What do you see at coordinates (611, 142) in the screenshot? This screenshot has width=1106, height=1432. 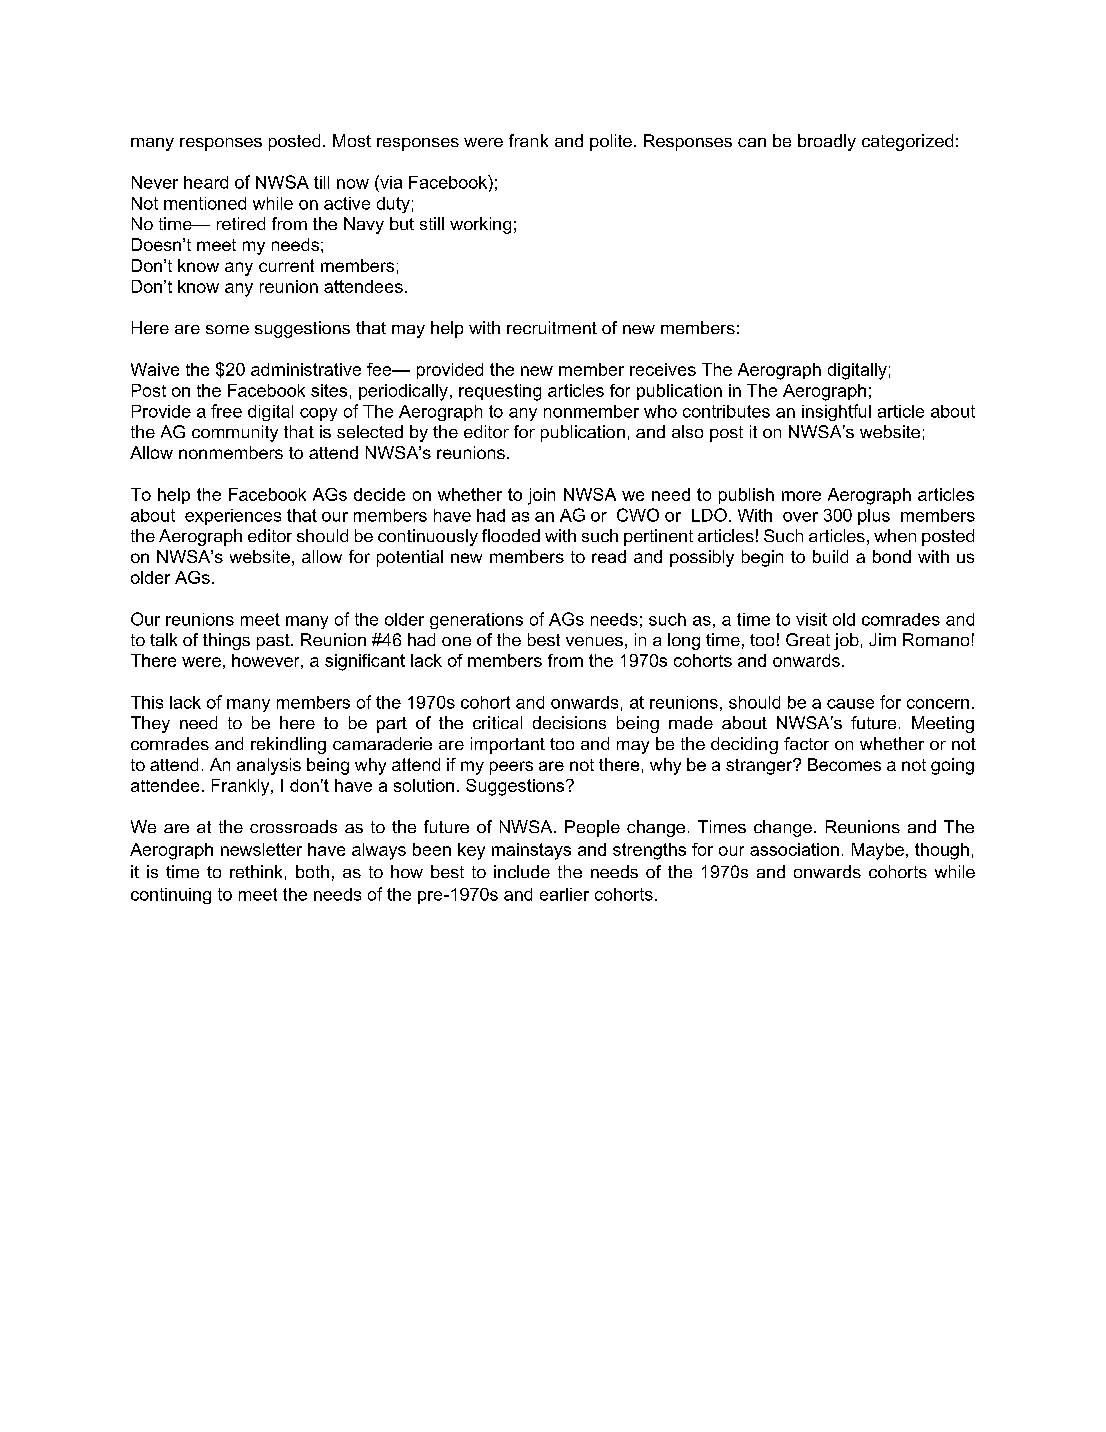 I see `polite` at bounding box center [611, 142].
